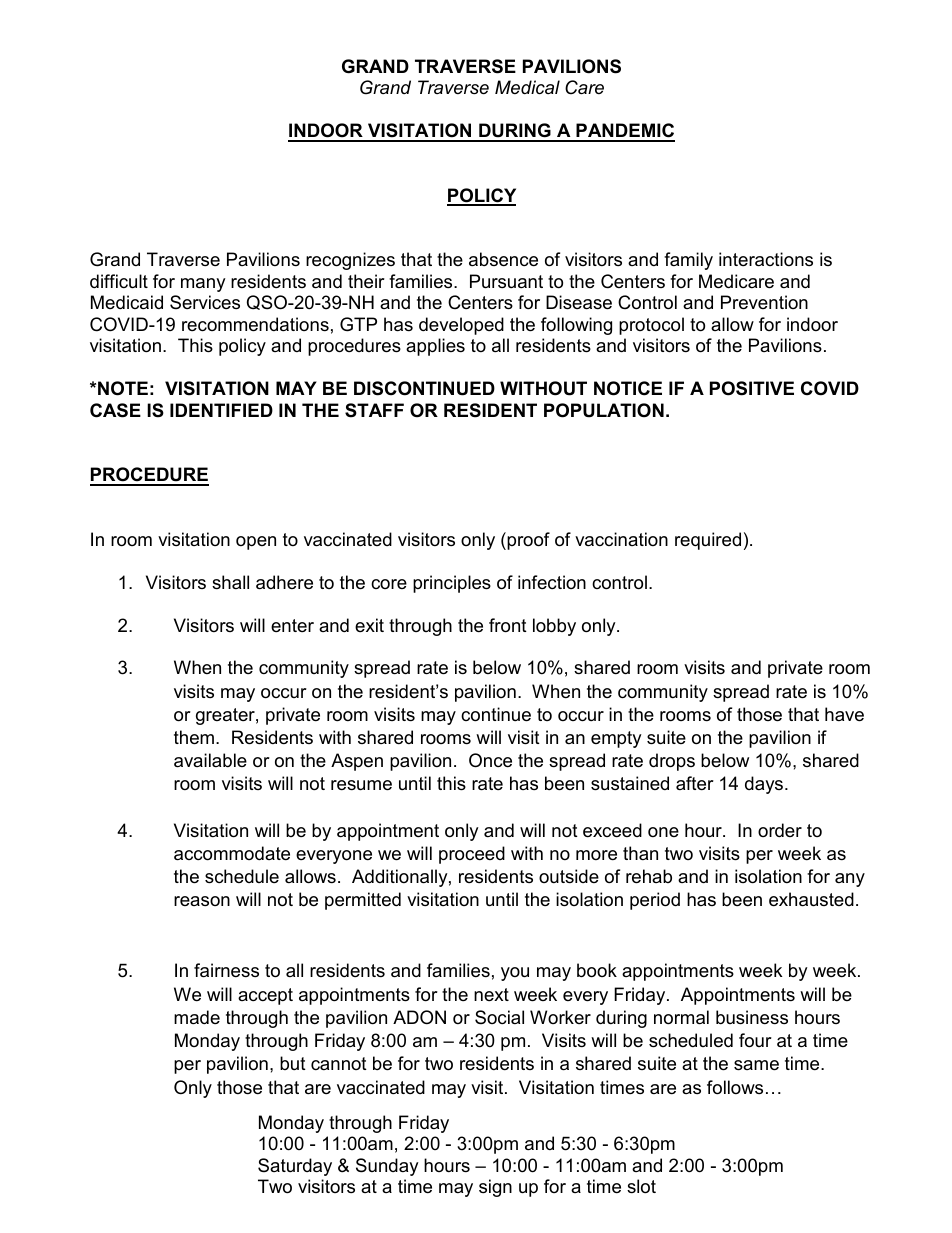 This screenshot has width=952, height=1233. What do you see at coordinates (508, 625) in the screenshot?
I see `front` at bounding box center [508, 625].
